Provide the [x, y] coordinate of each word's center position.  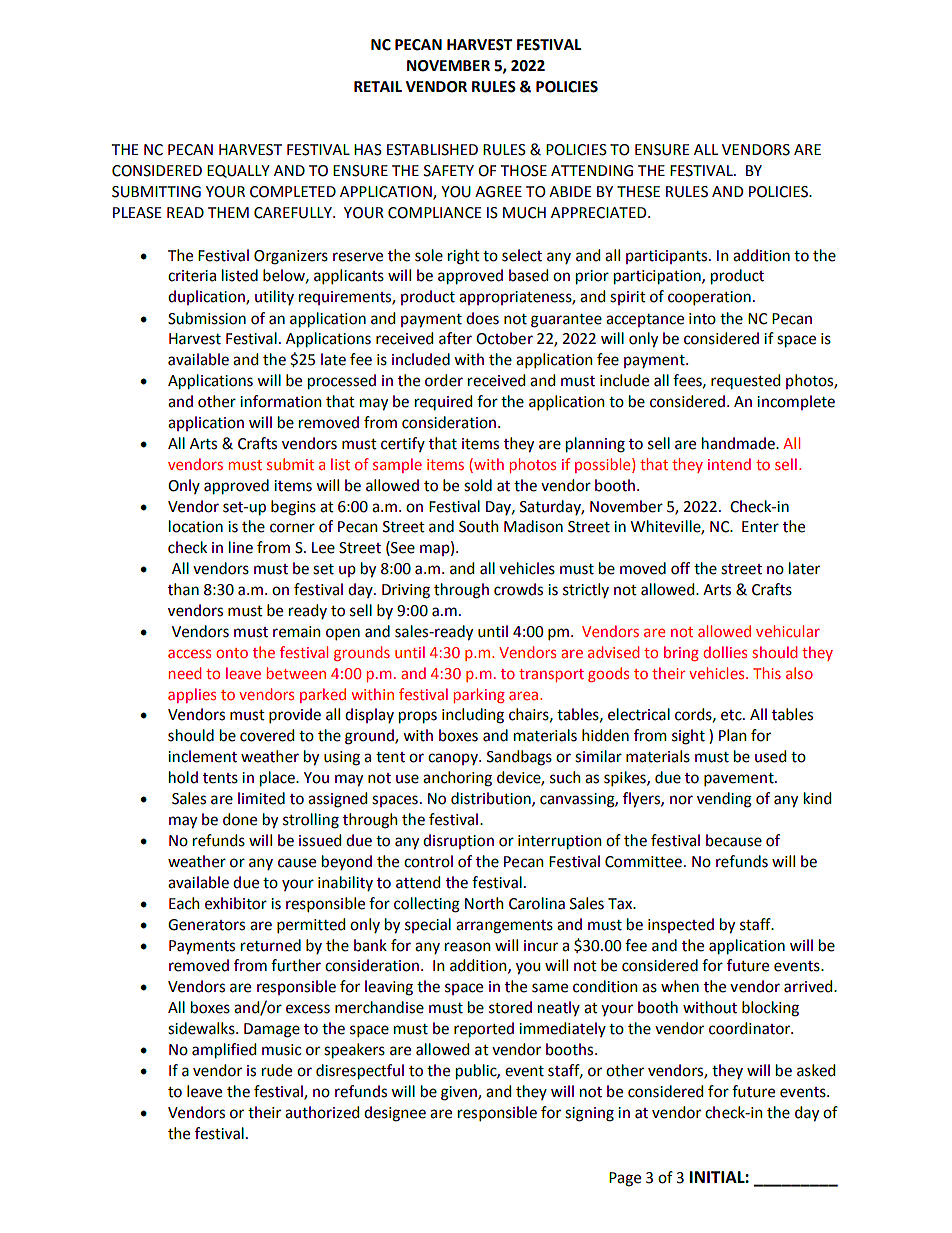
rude [277, 1070]
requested [745, 381]
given [460, 1093]
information [281, 401]
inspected [681, 925]
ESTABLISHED [432, 150]
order [444, 380]
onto [232, 653]
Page [625, 1179]
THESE [638, 192]
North [484, 903]
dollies [725, 652]
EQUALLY [238, 171]
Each [184, 903]
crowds [518, 589]
